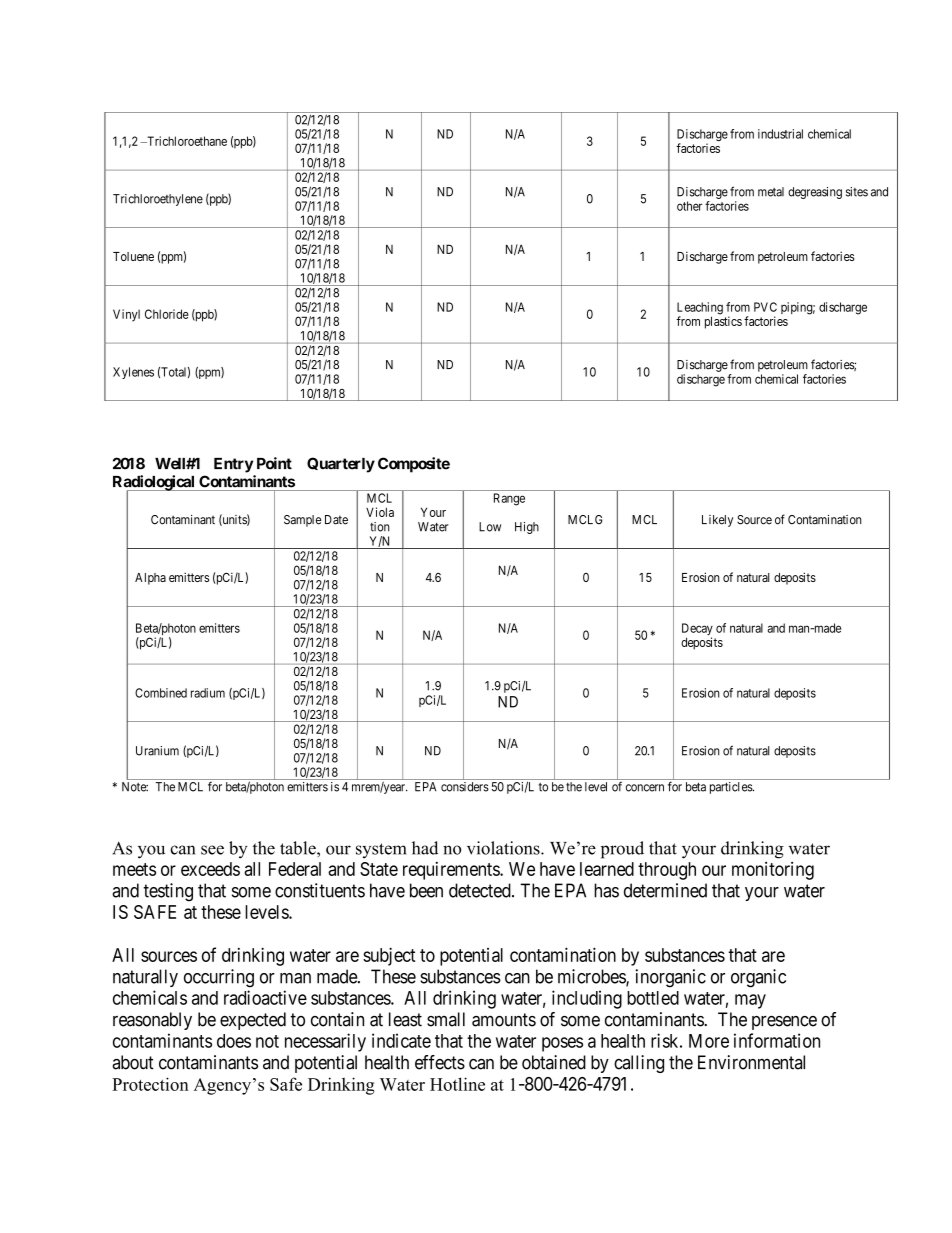 Image resolution: width=952 pixels, height=1233 pixels. What do you see at coordinates (780, 134) in the screenshot?
I see `industrial` at bounding box center [780, 134].
